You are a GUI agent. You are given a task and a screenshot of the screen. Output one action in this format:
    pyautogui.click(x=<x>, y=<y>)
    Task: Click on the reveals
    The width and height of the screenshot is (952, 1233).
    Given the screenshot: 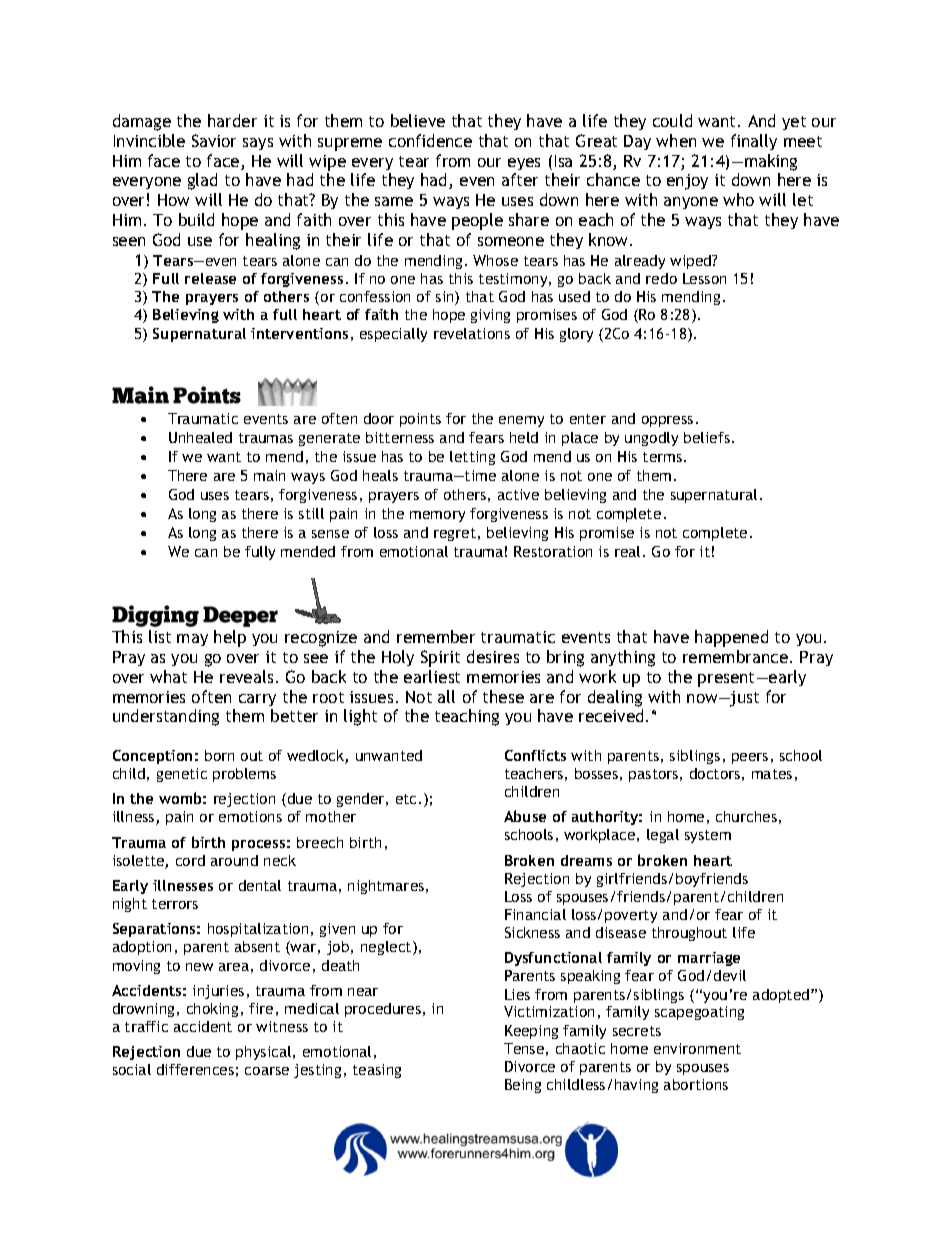 What is the action you would take?
    pyautogui.click(x=246, y=676)
